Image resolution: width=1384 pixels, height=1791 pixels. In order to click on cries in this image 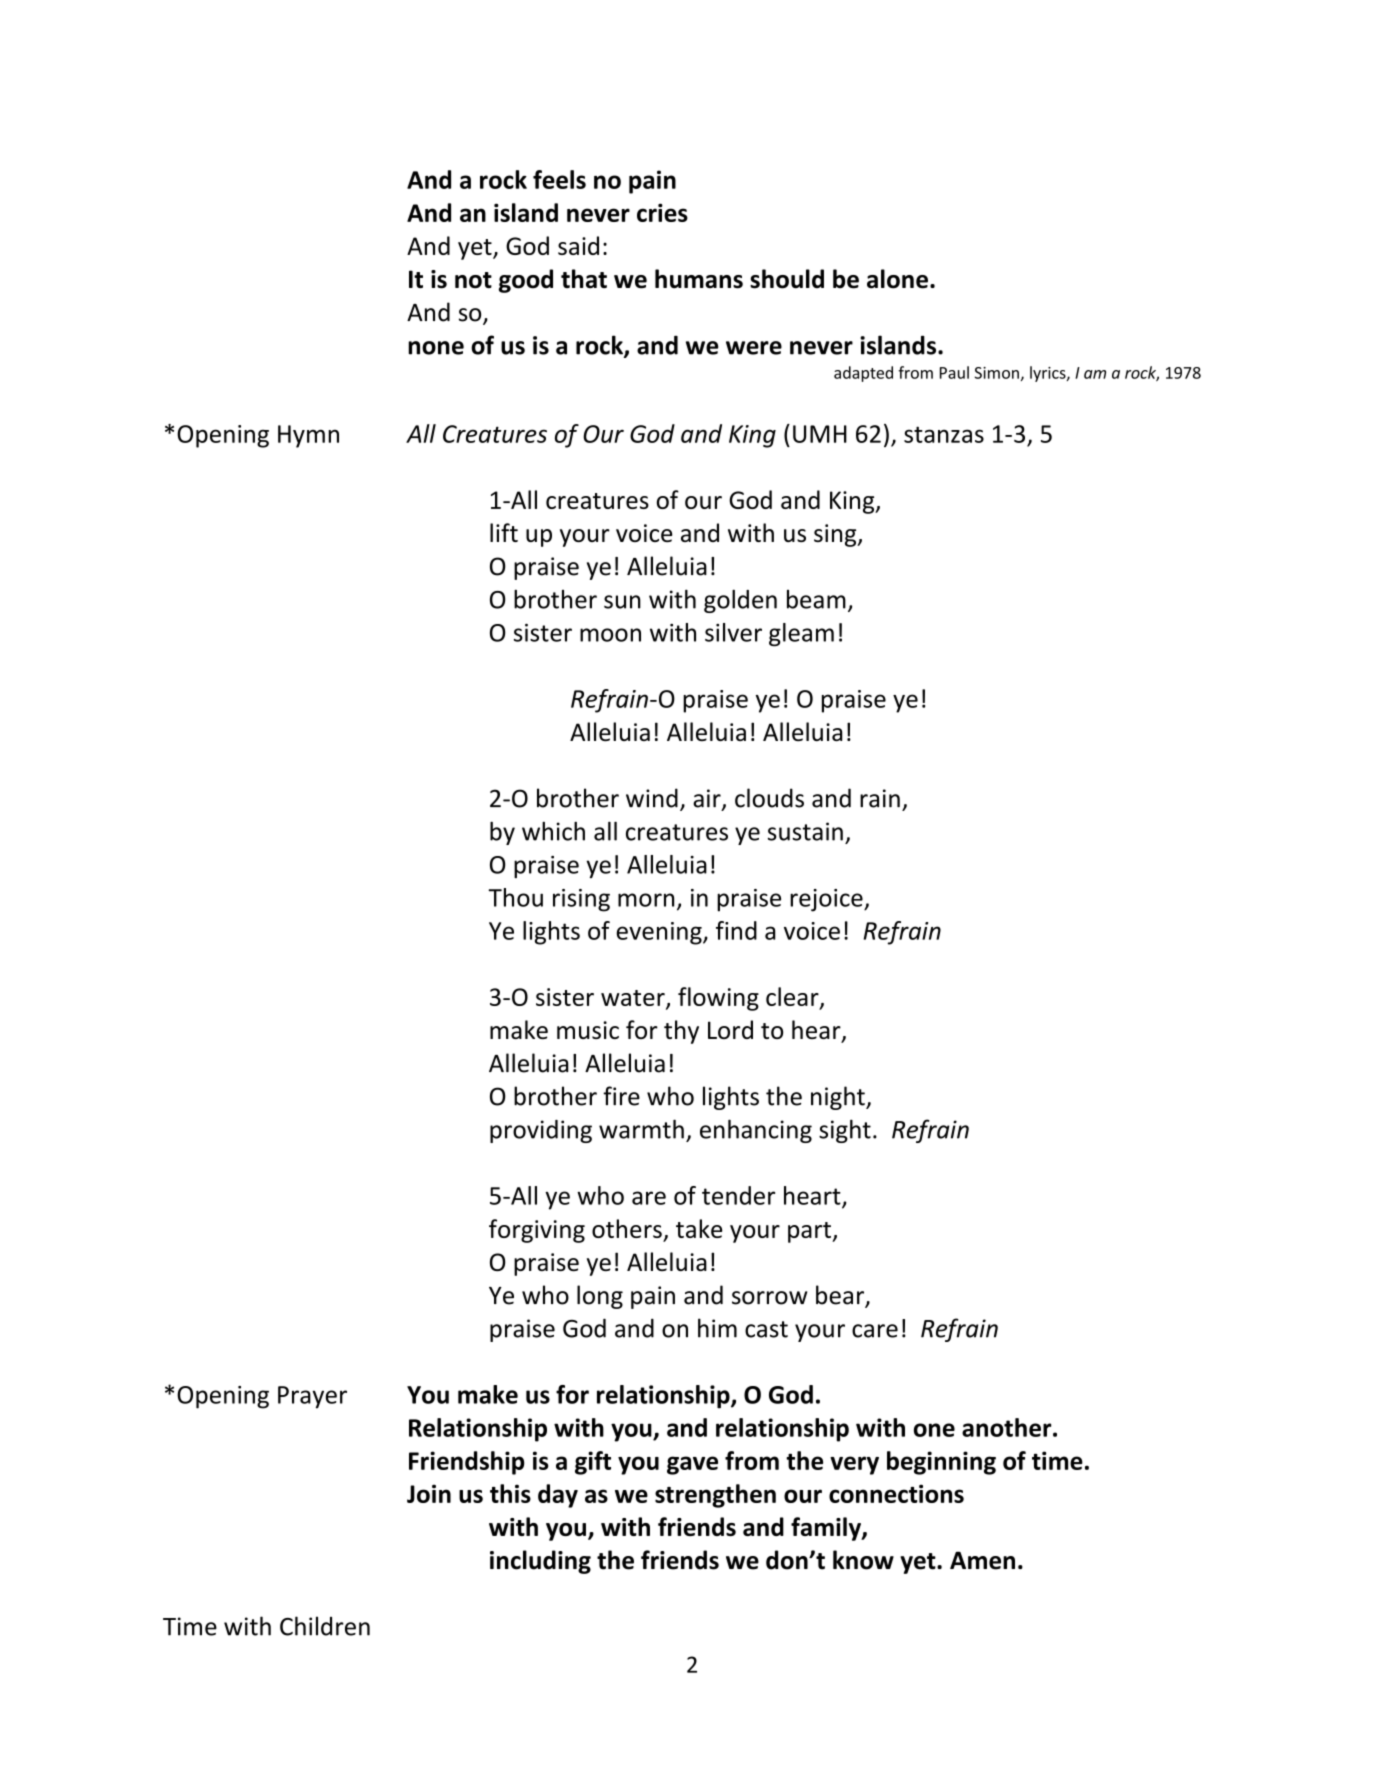, I will do `click(662, 212)`.
